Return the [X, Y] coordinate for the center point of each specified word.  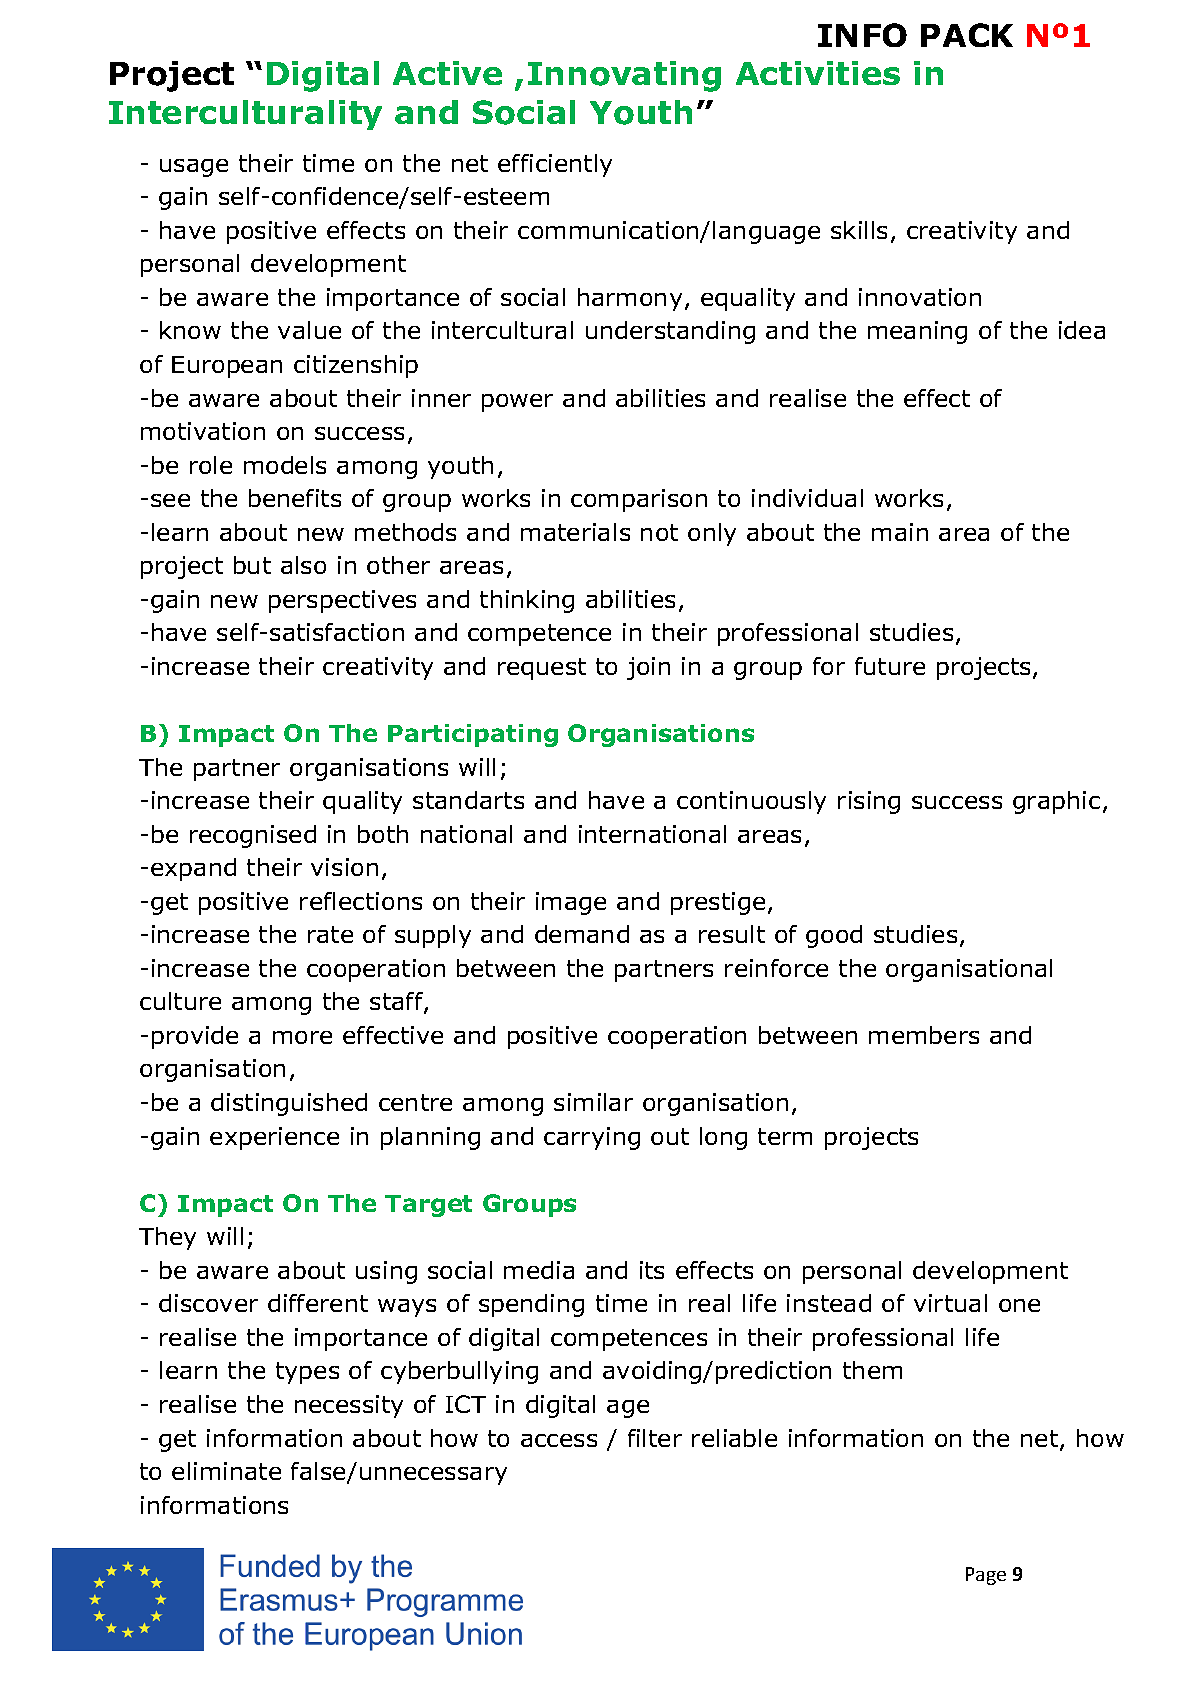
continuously [751, 802]
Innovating [624, 76]
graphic [1056, 802]
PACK [967, 35]
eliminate [226, 1471]
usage [194, 168]
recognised [253, 836]
